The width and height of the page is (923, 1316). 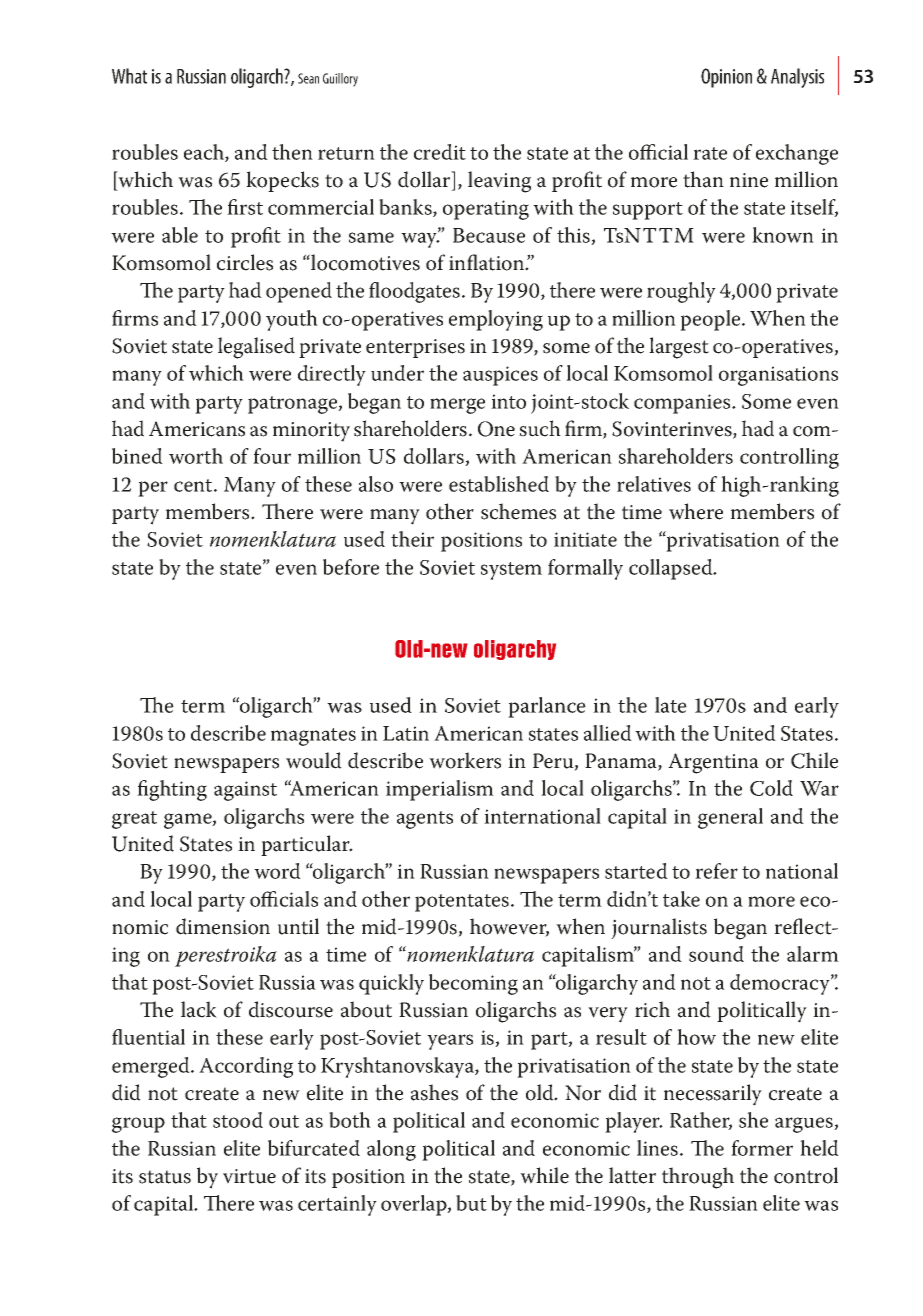 What do you see at coordinates (249, 1176) in the page?
I see `virtue` at bounding box center [249, 1176].
